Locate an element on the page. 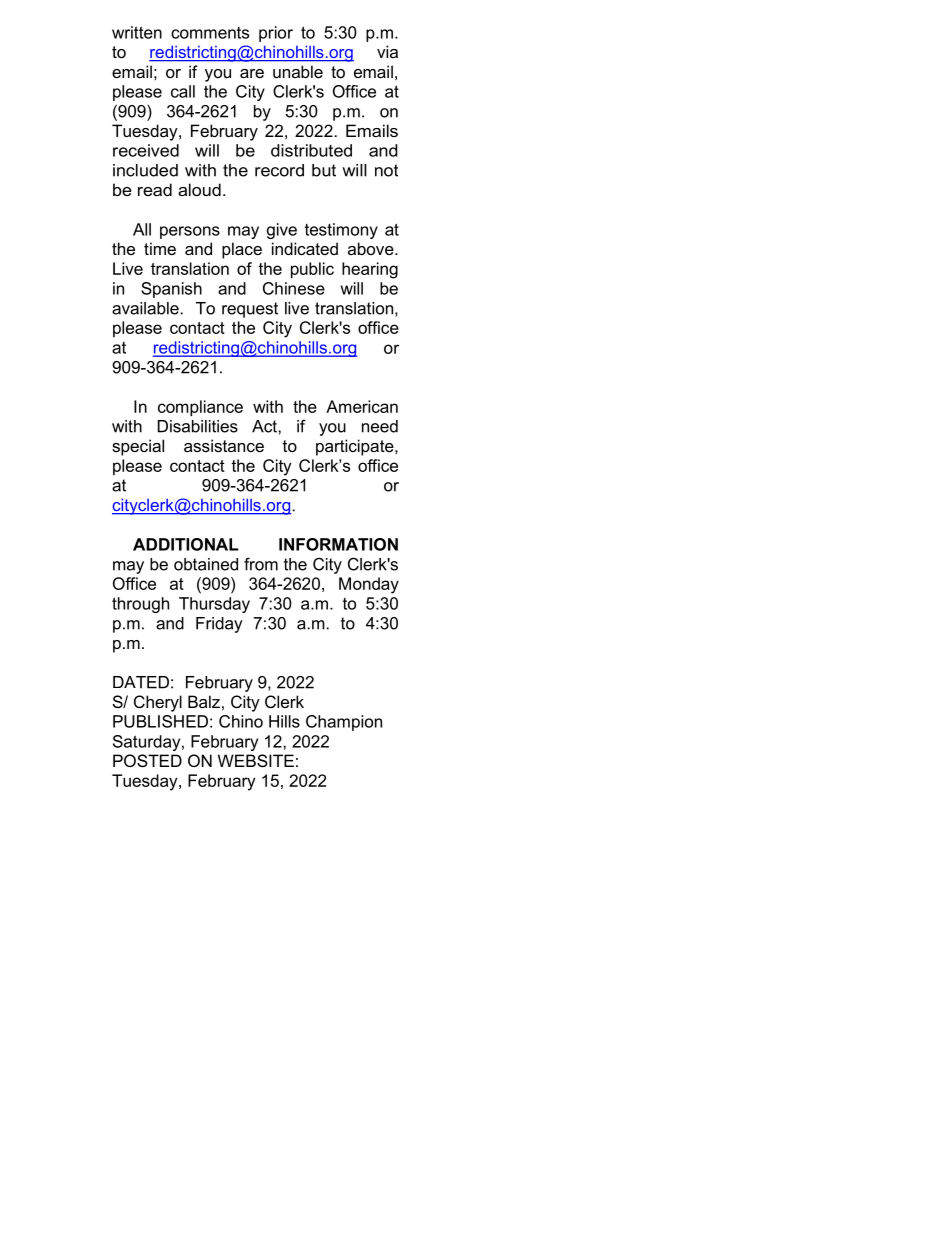  Champion is located at coordinates (344, 723).
